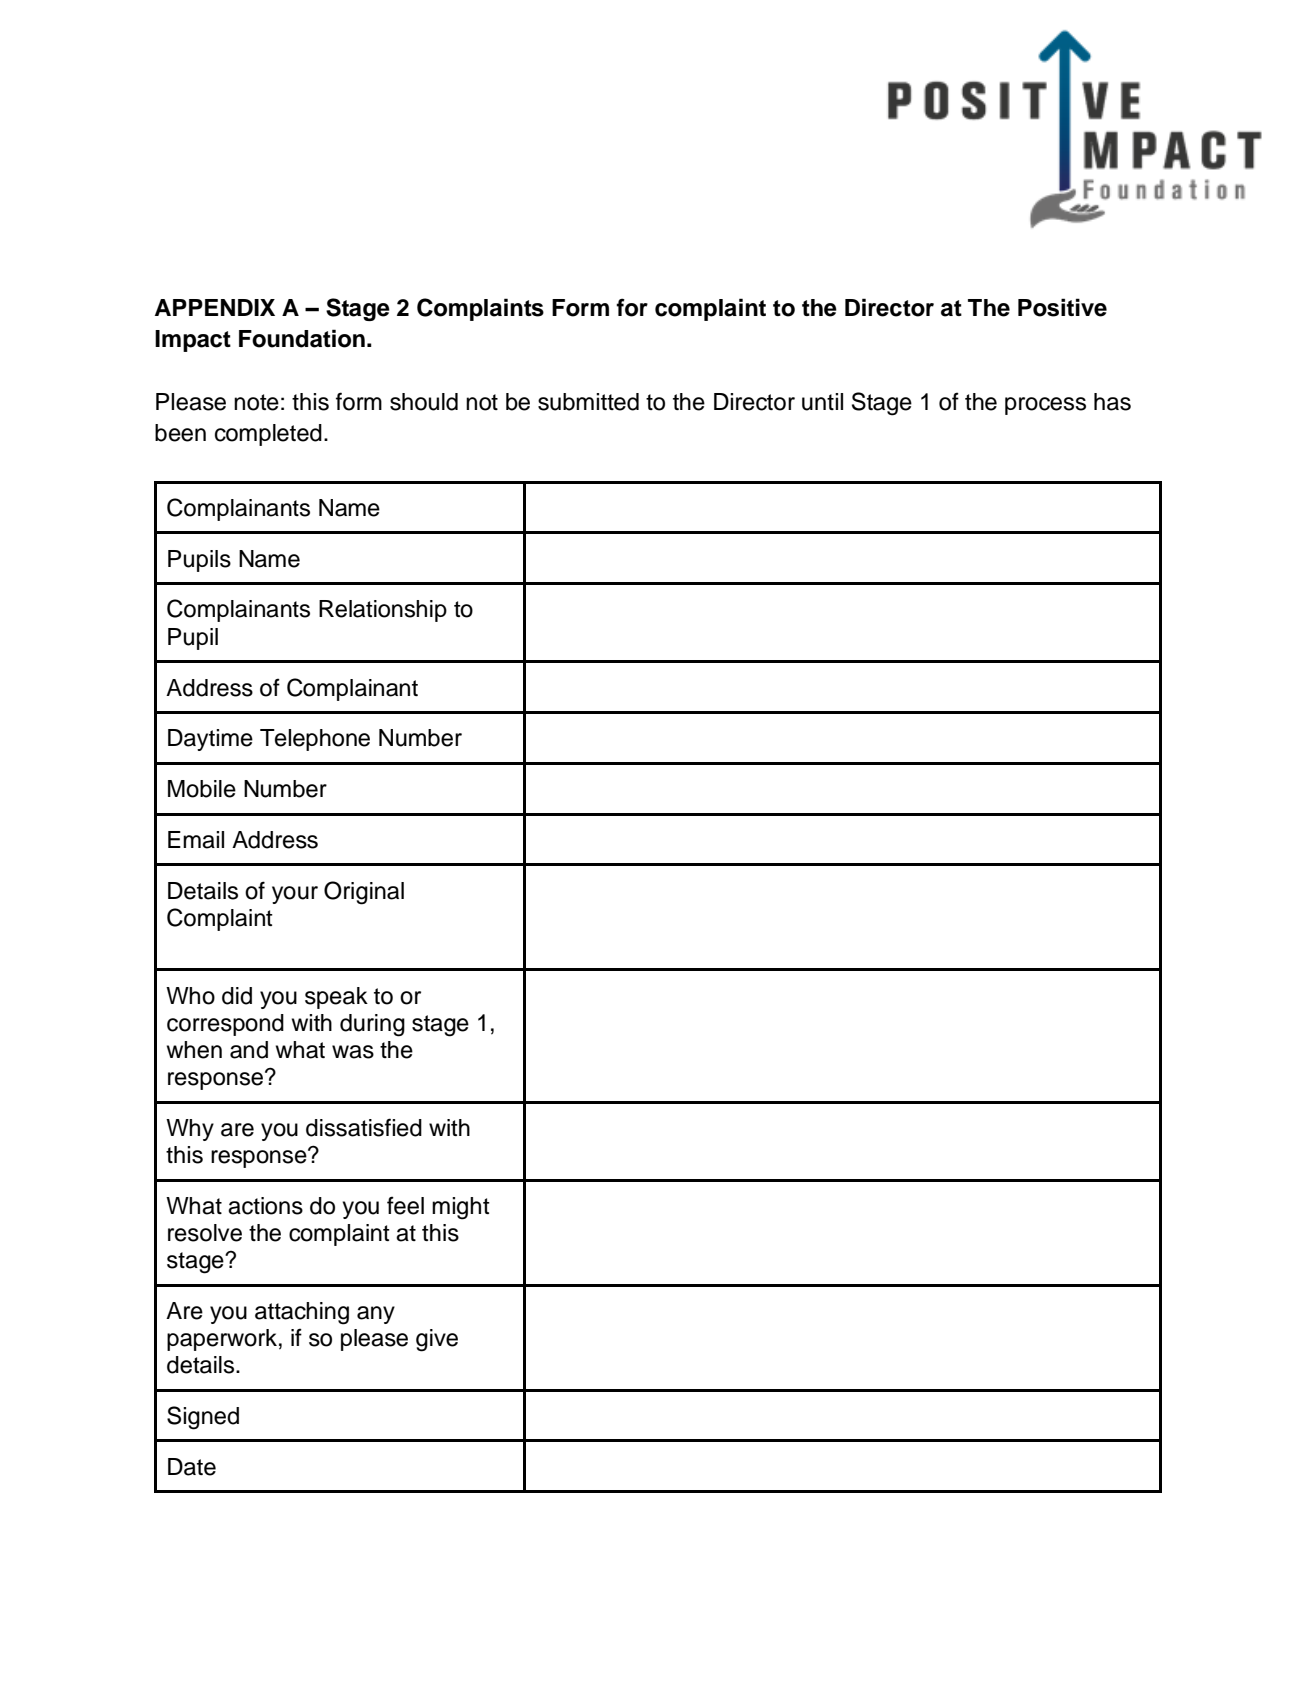 Image resolution: width=1314 pixels, height=1700 pixels. I want to click on give, so click(437, 1340).
